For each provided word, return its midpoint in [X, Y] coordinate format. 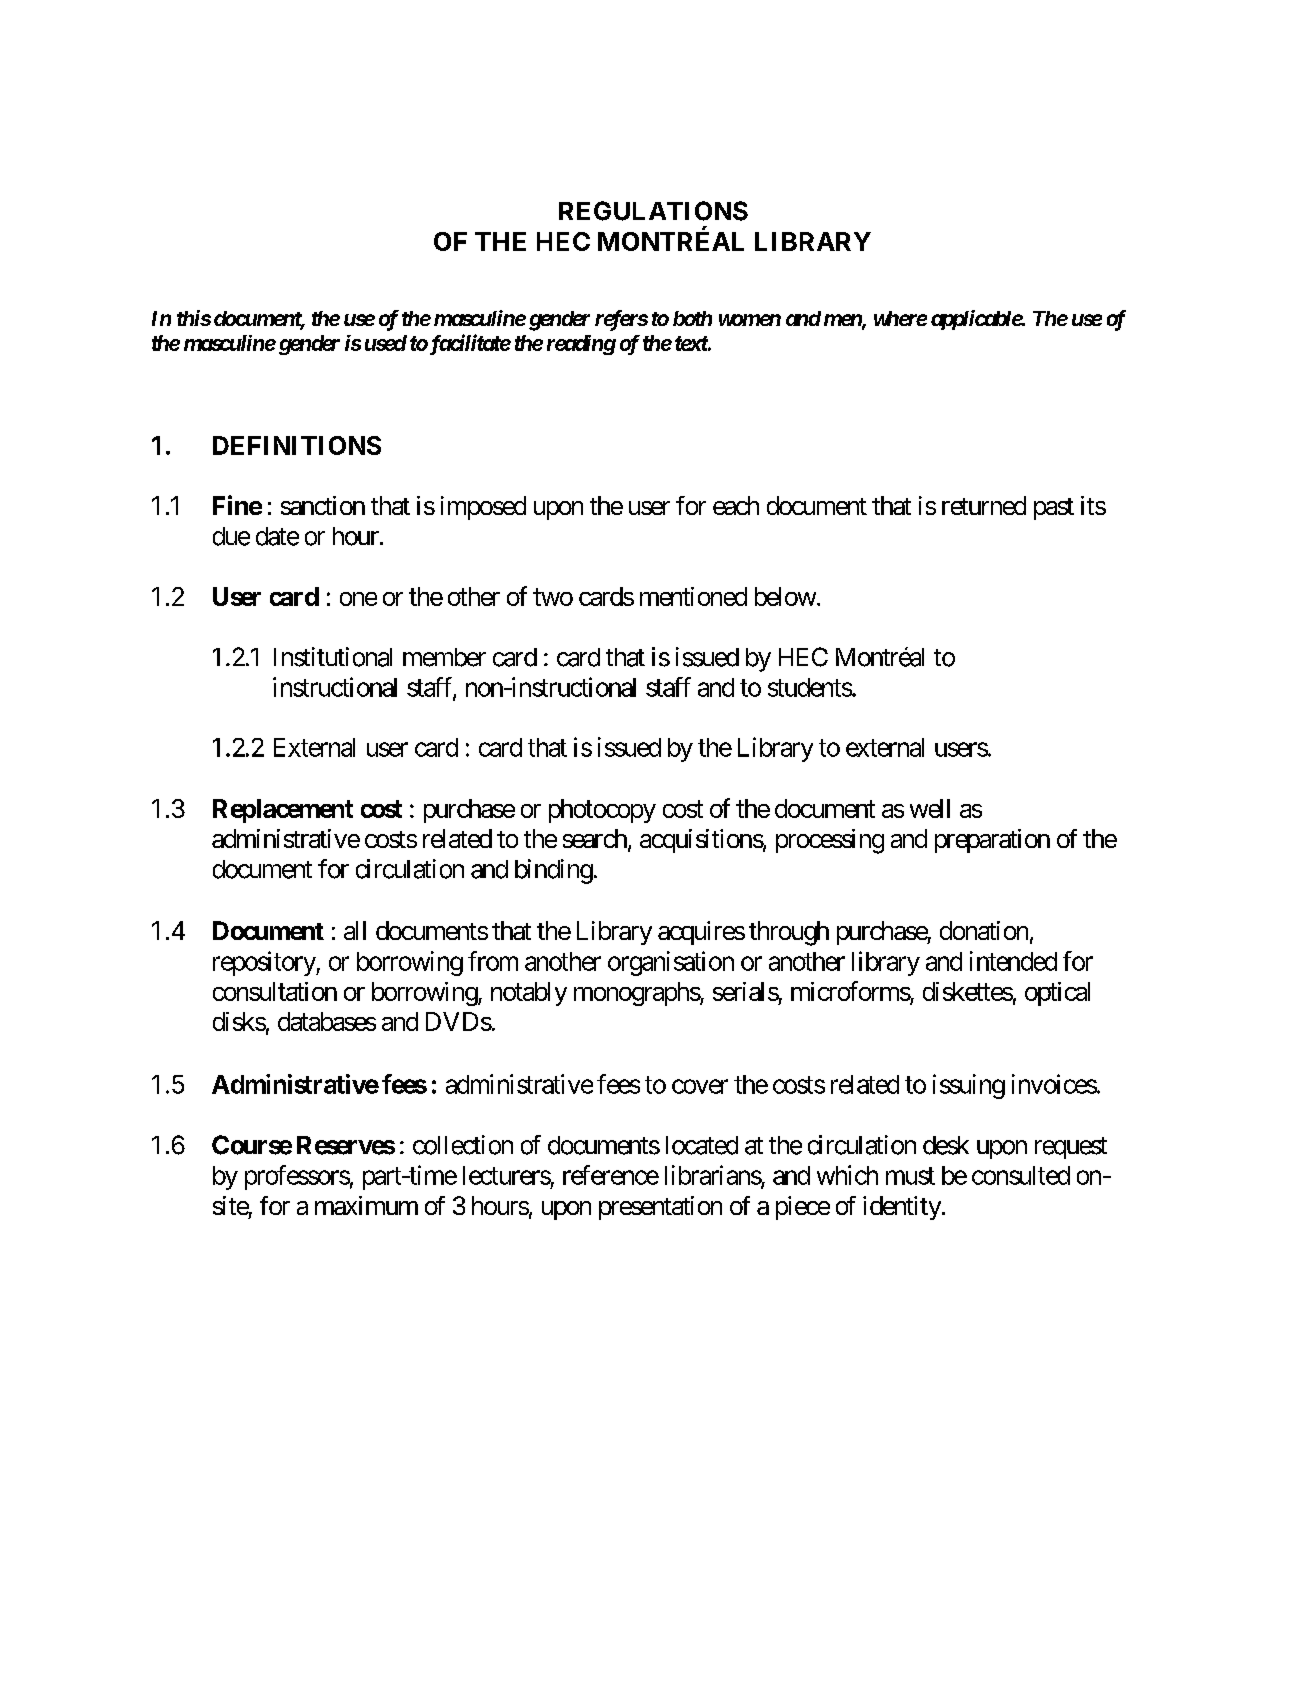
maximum [366, 1205]
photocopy [602, 811]
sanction [323, 505]
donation [984, 930]
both [692, 318]
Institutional [333, 657]
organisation [671, 963]
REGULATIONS [653, 211]
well [930, 808]
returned [984, 505]
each [736, 505]
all [355, 930]
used [386, 343]
